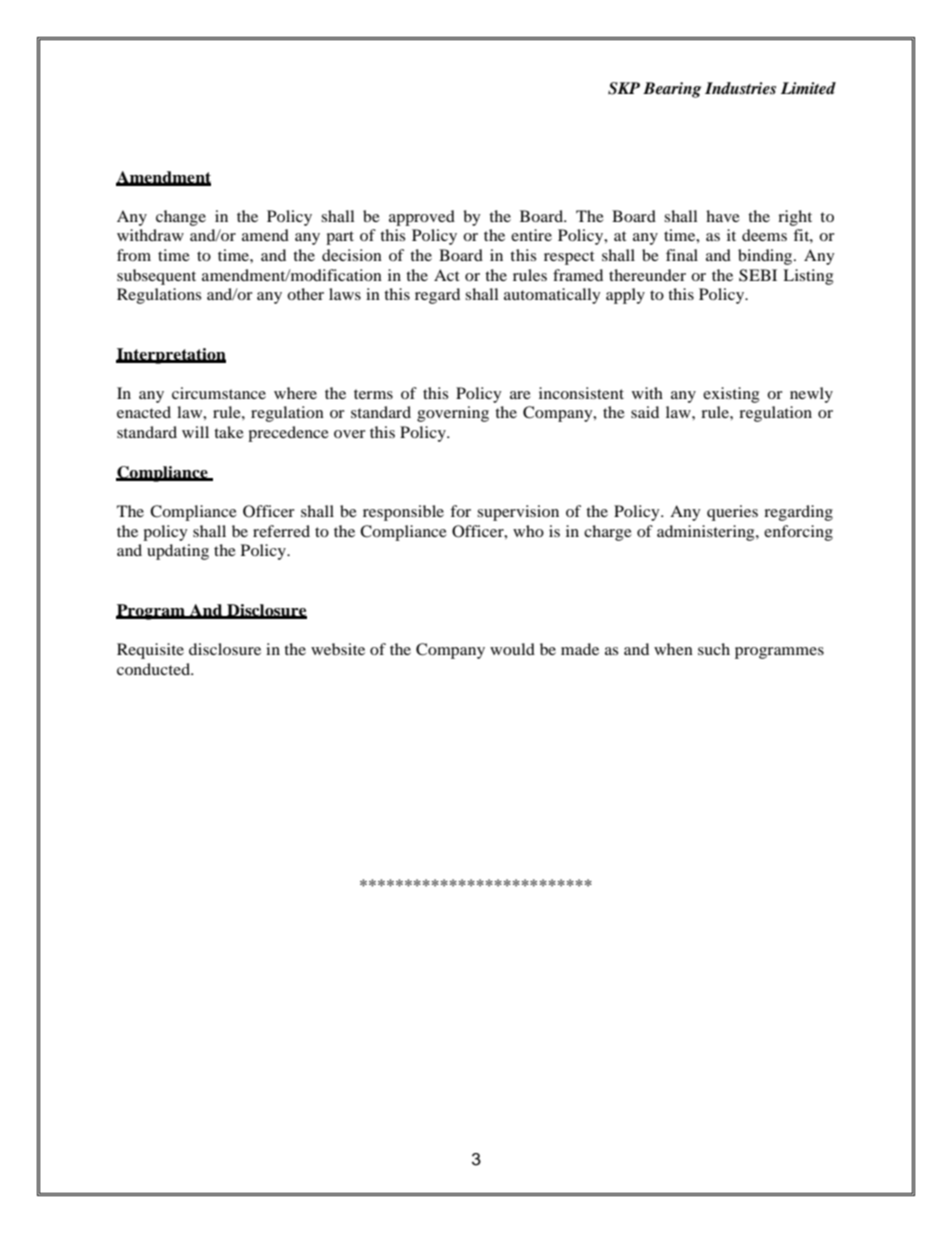 This screenshot has height=1233, width=952. I want to click on such, so click(714, 649).
